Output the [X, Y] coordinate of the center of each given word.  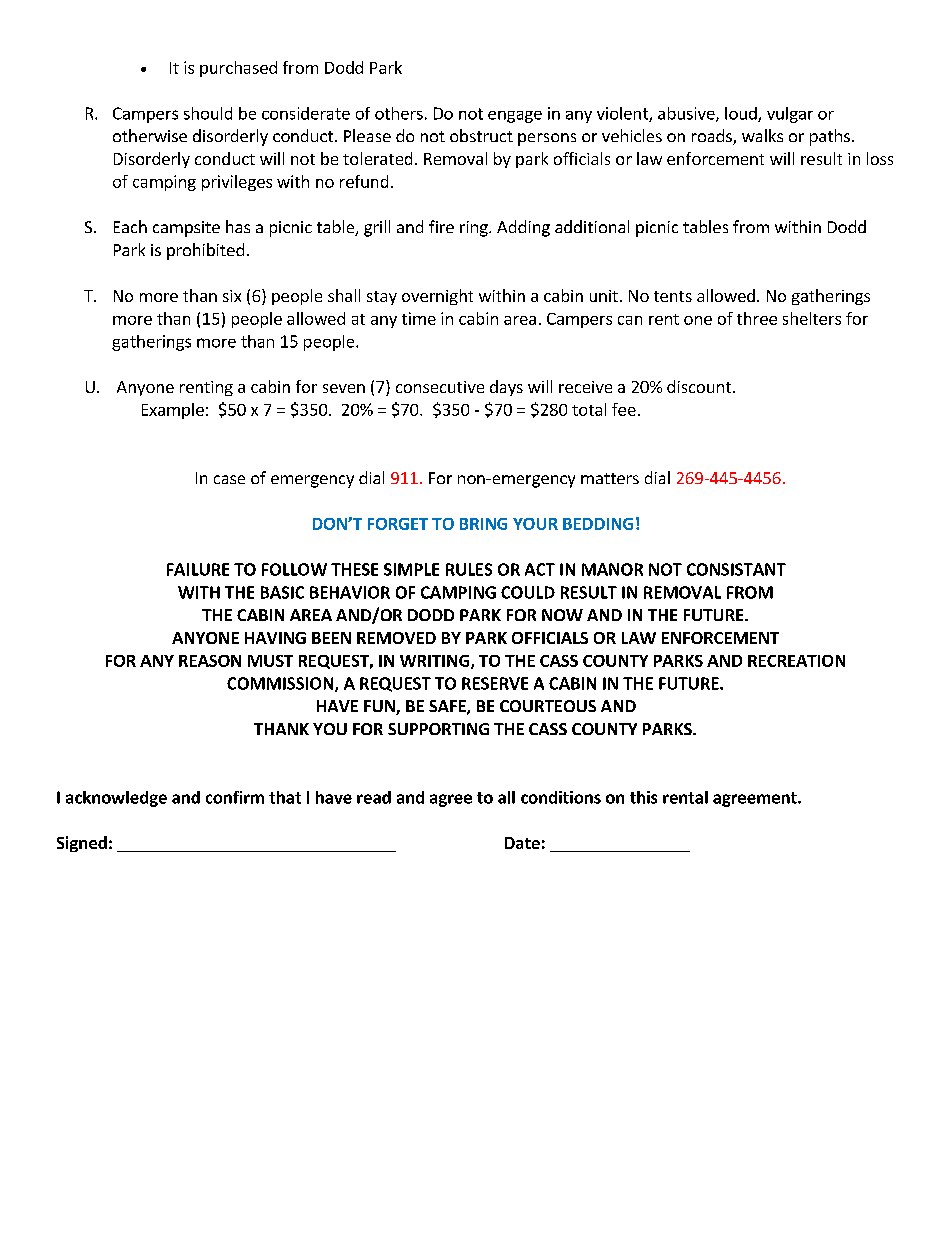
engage [515, 117]
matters [610, 478]
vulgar [790, 115]
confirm [235, 797]
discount [700, 386]
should [208, 113]
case [229, 479]
